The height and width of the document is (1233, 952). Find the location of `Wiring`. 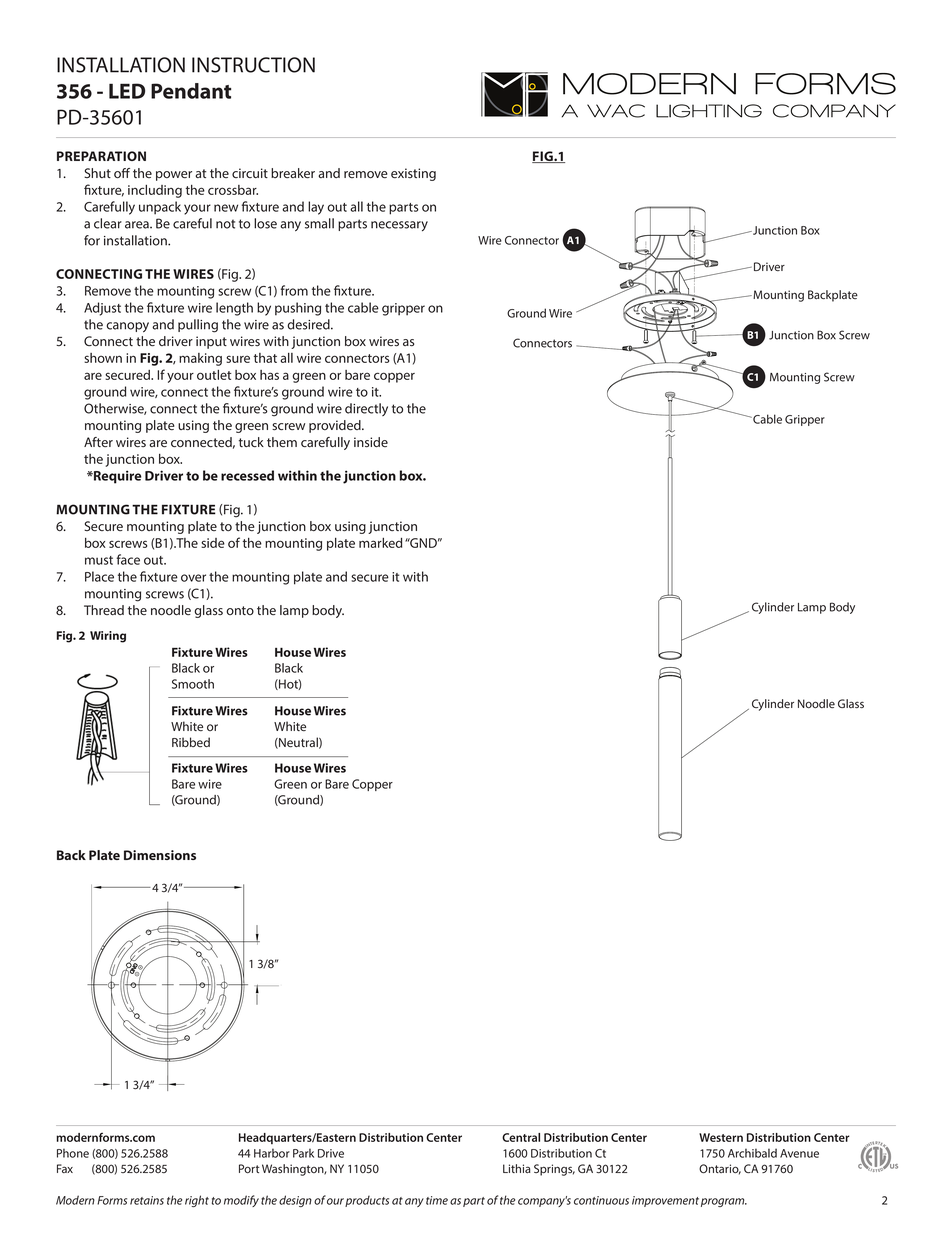

Wiring is located at coordinates (108, 637).
